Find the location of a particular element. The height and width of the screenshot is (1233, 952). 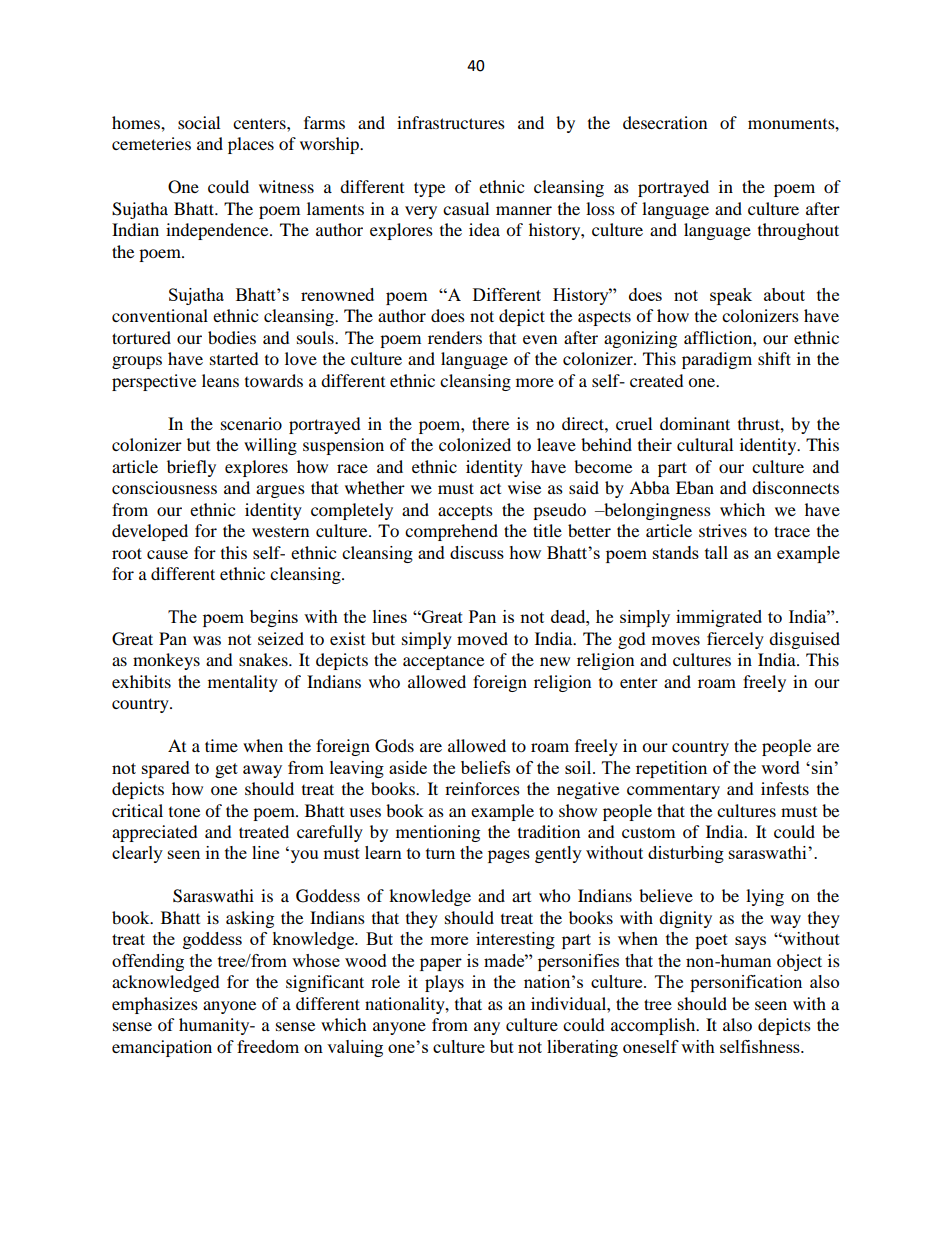

briefly is located at coordinates (191, 468).
